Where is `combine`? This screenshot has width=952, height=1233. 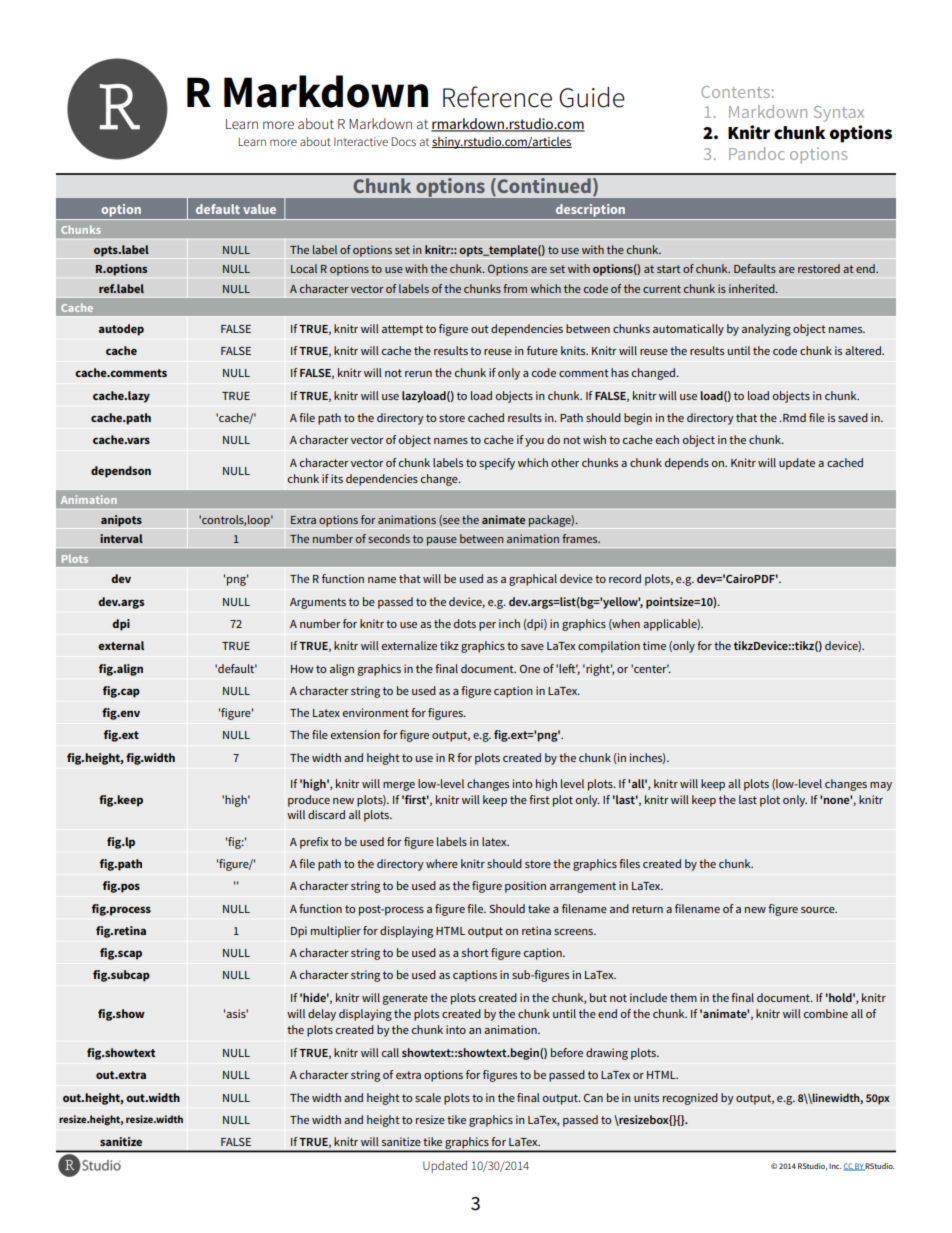
combine is located at coordinates (826, 1013).
